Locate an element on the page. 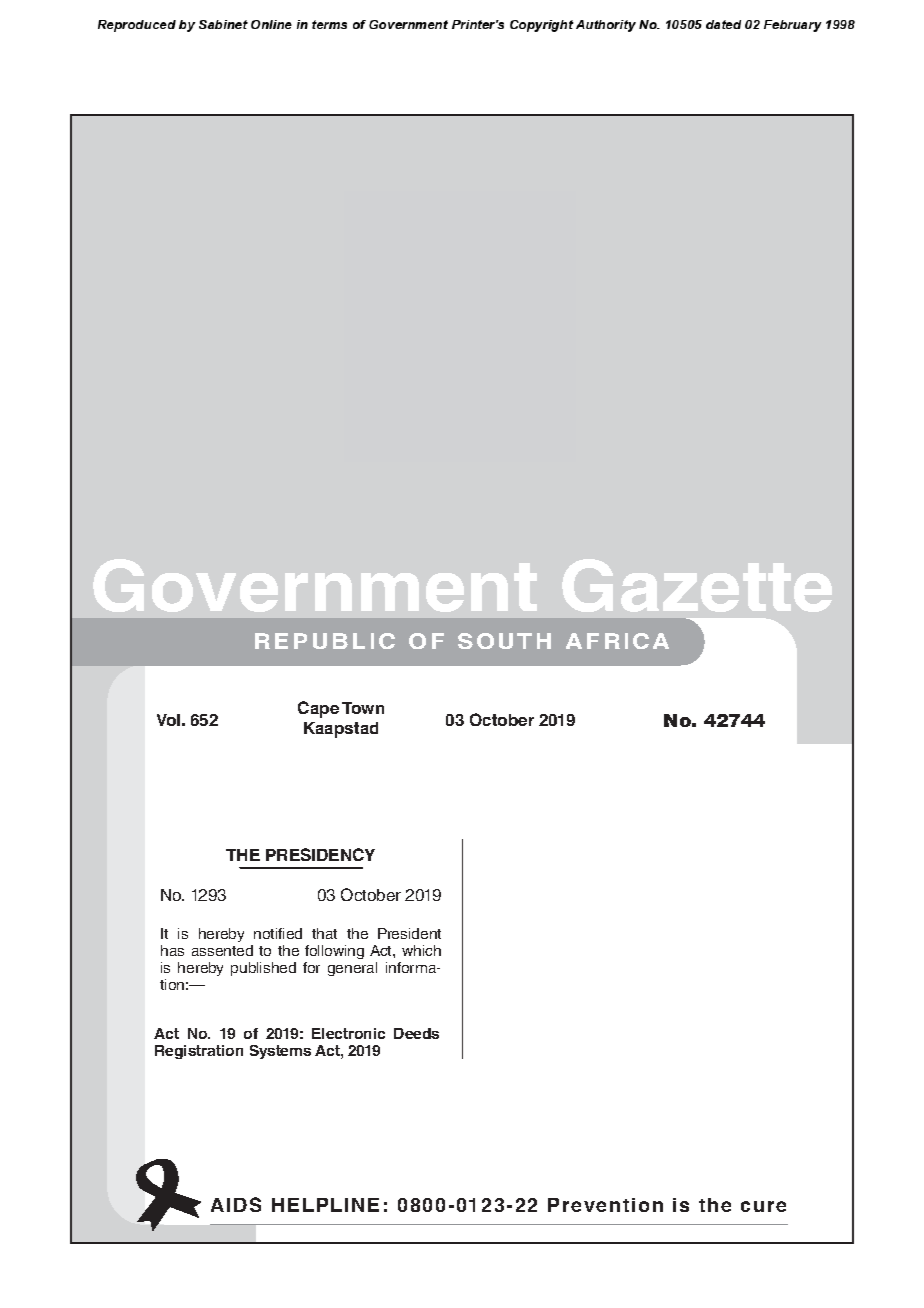  HELPLINE is located at coordinates (325, 1205).
